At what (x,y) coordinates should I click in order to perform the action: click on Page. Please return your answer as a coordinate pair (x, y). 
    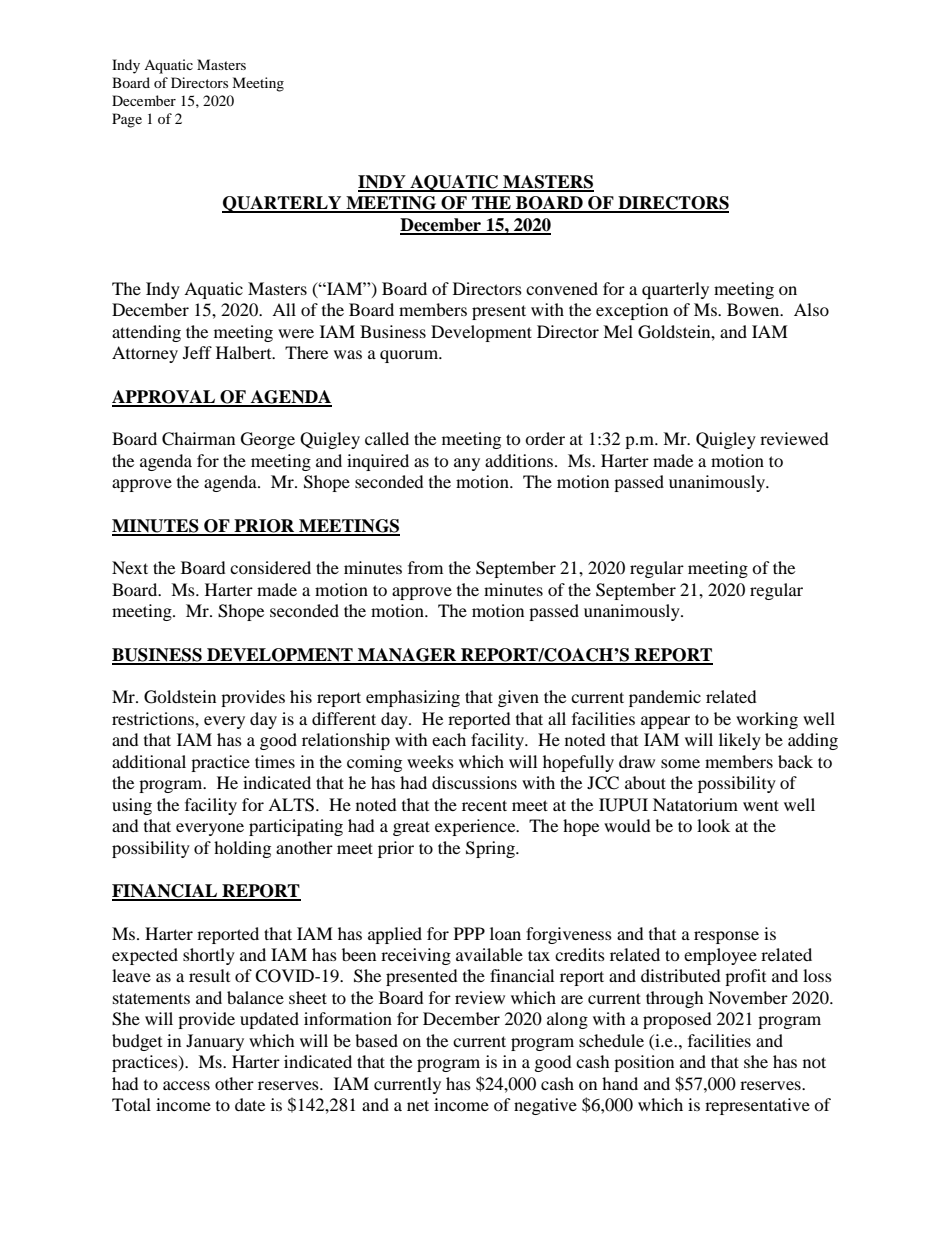
    Looking at the image, I should click on (127, 120).
